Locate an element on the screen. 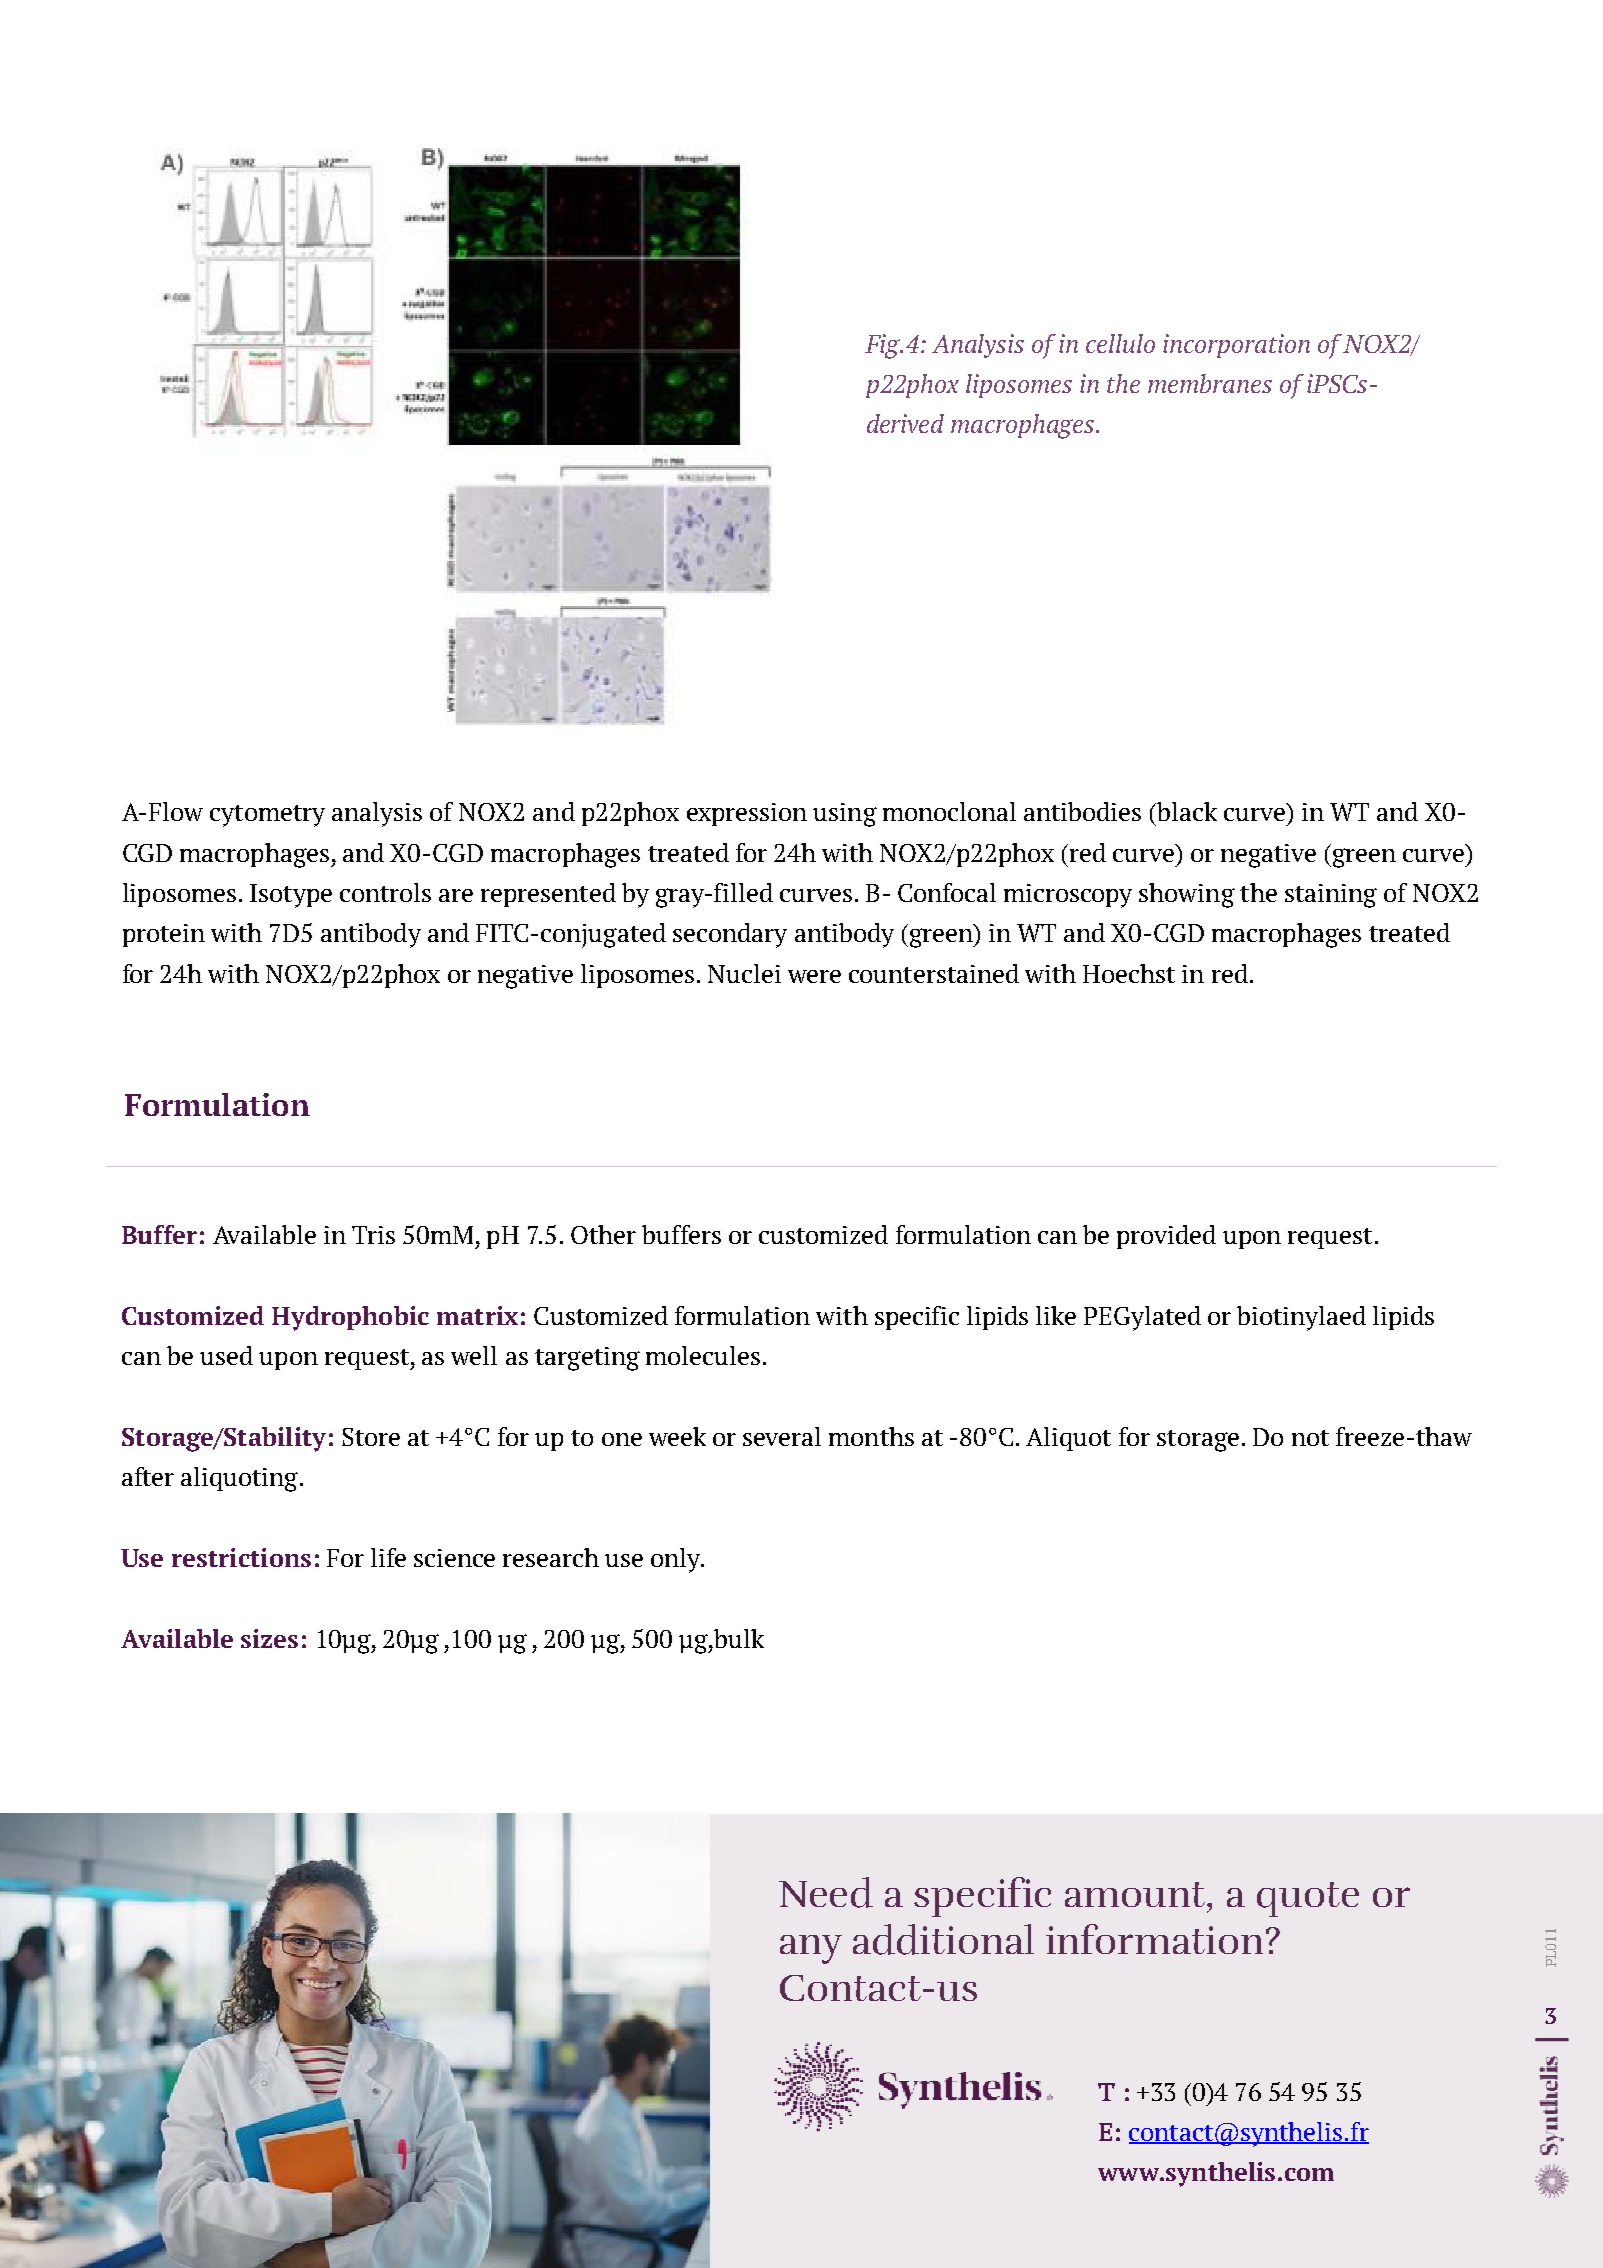  provided is located at coordinates (1166, 1237).
